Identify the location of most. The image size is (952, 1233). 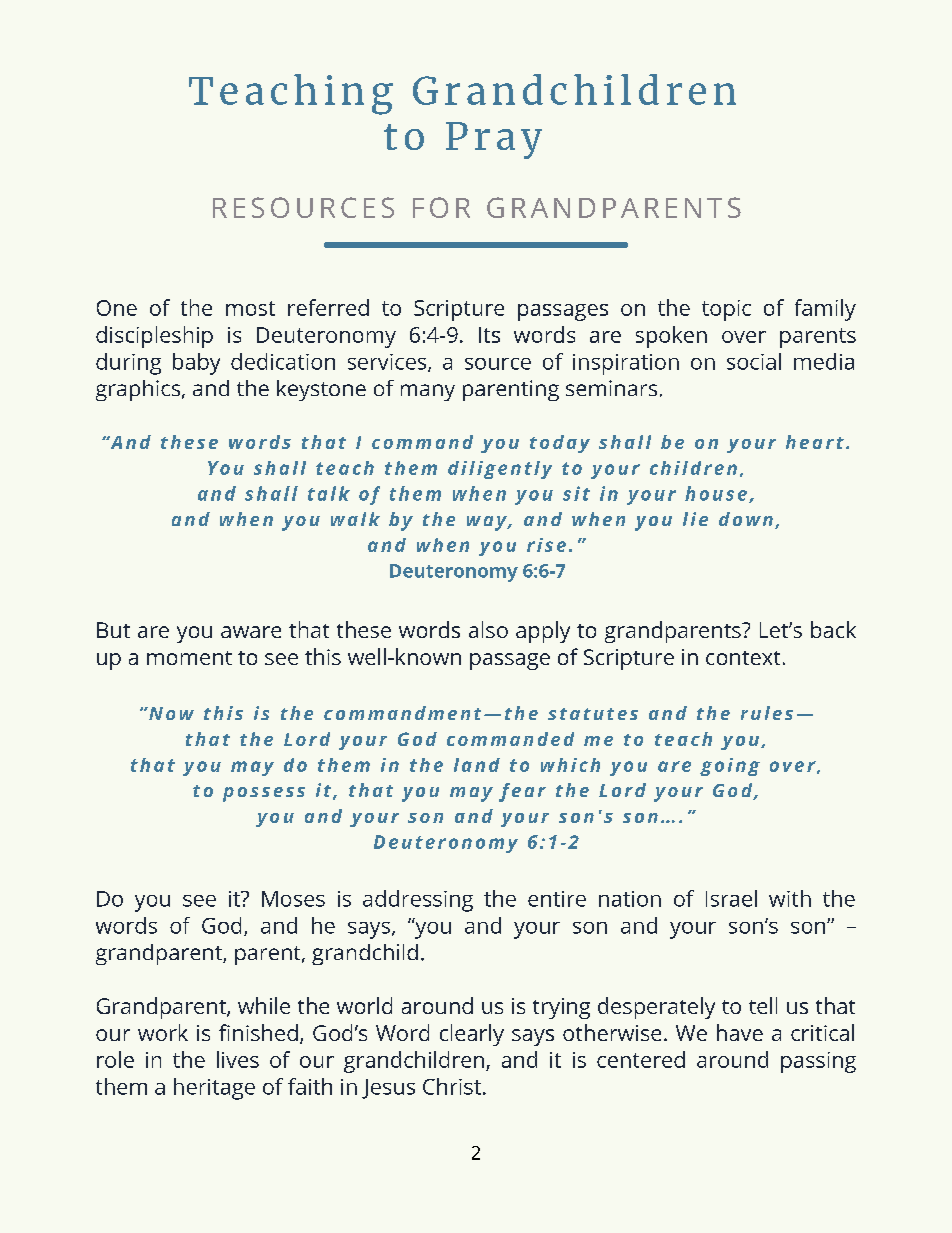
(250, 308).
